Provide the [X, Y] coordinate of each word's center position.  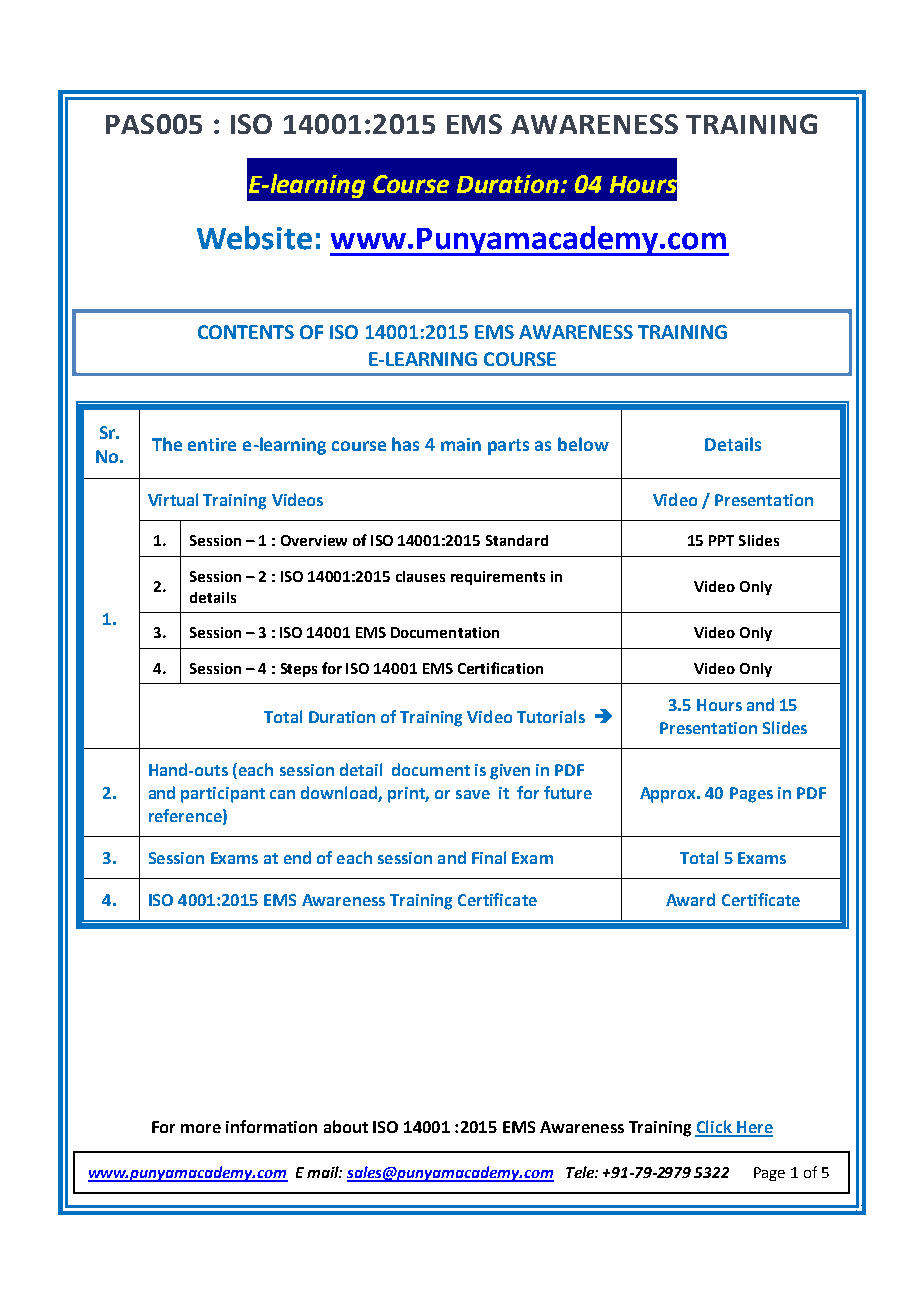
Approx [669, 795]
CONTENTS [246, 332]
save [473, 794]
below [583, 444]
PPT [721, 540]
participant [223, 795]
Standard [517, 540]
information [271, 1126]
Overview [314, 540]
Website [254, 238]
